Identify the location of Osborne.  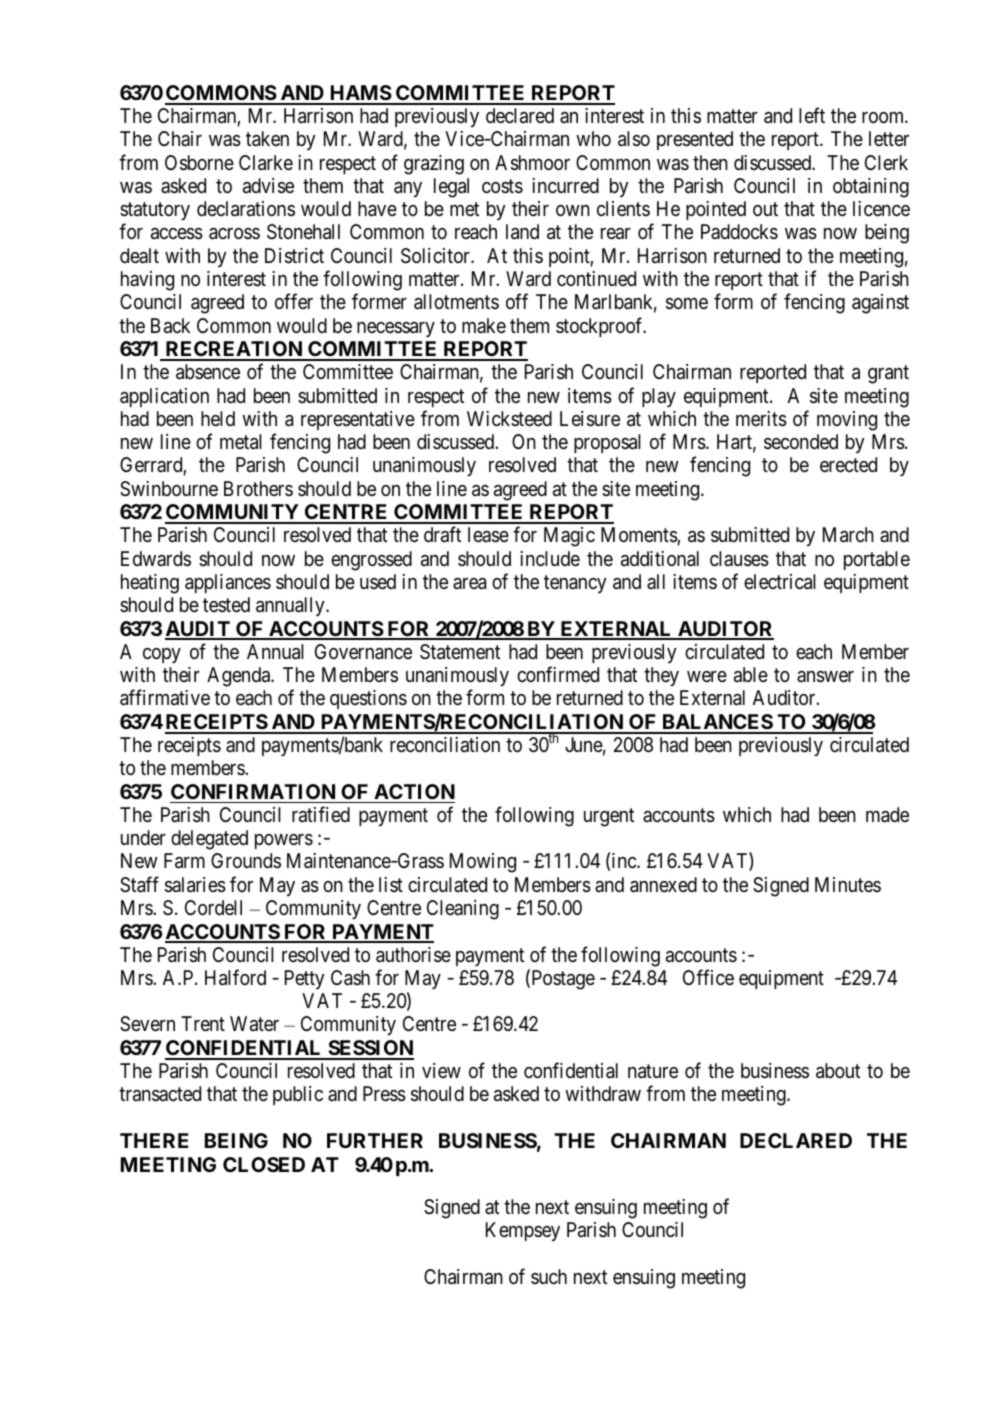
(199, 163).
